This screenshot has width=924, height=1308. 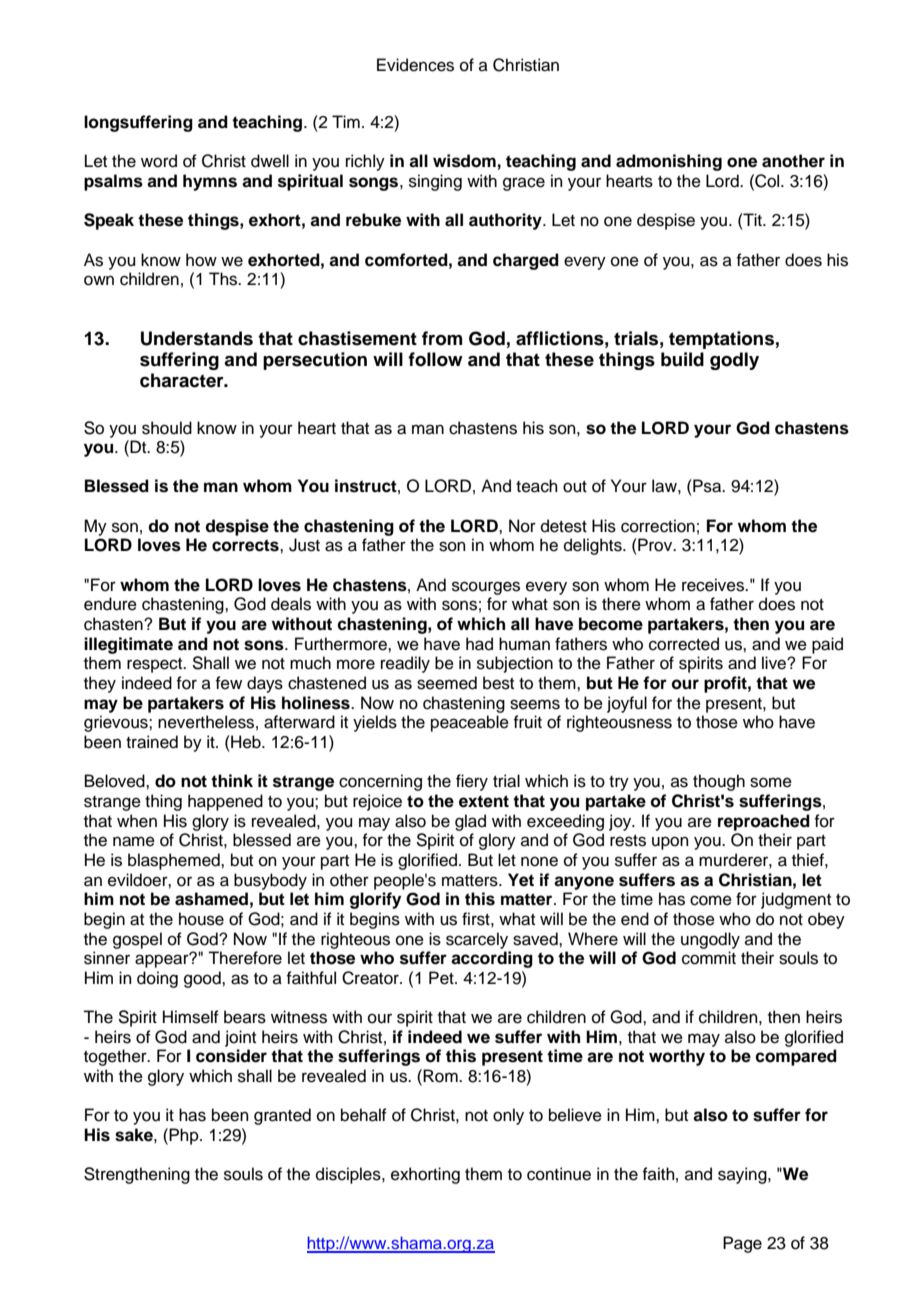 I want to click on corrected, so click(x=684, y=644).
